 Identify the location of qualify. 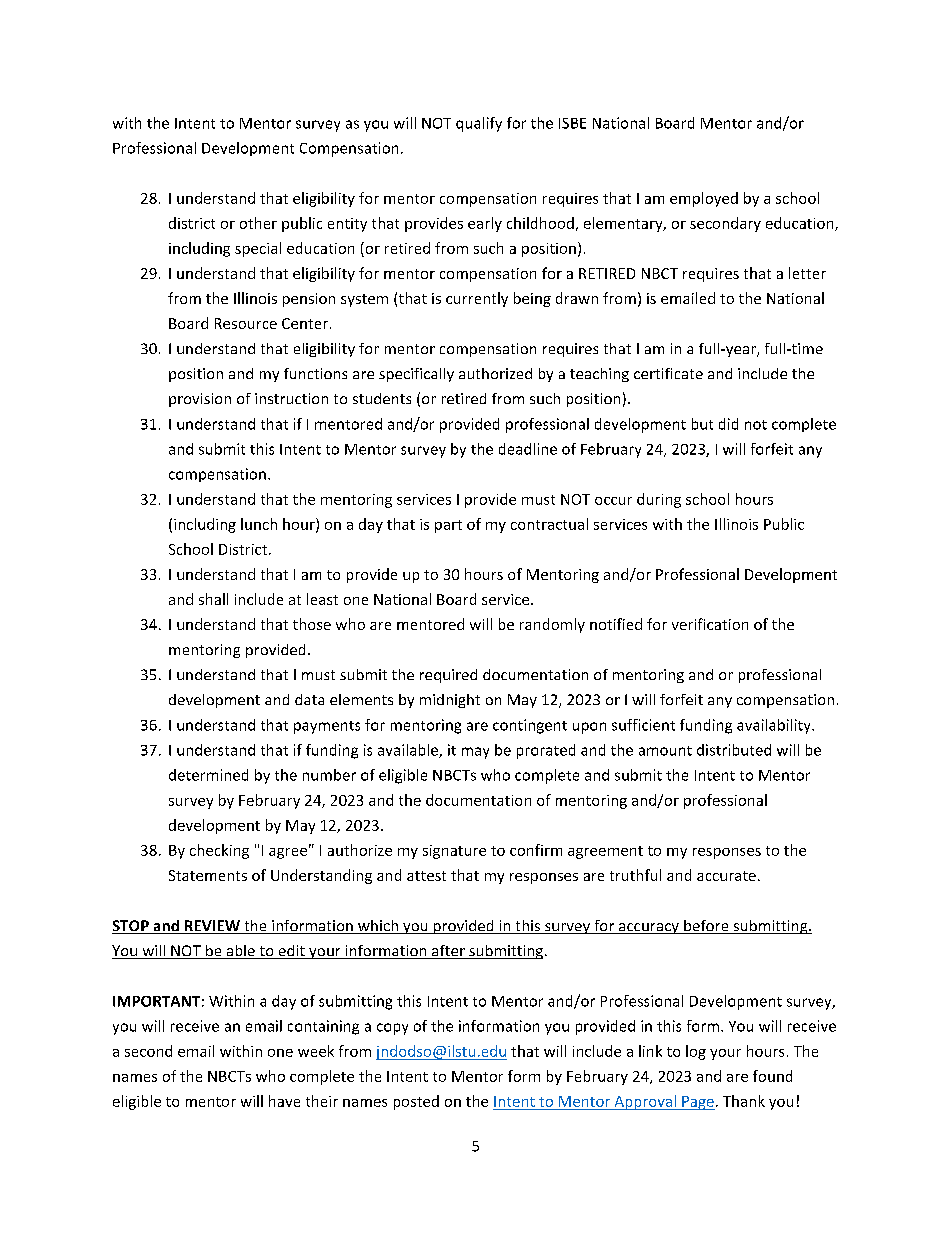
(479, 124).
